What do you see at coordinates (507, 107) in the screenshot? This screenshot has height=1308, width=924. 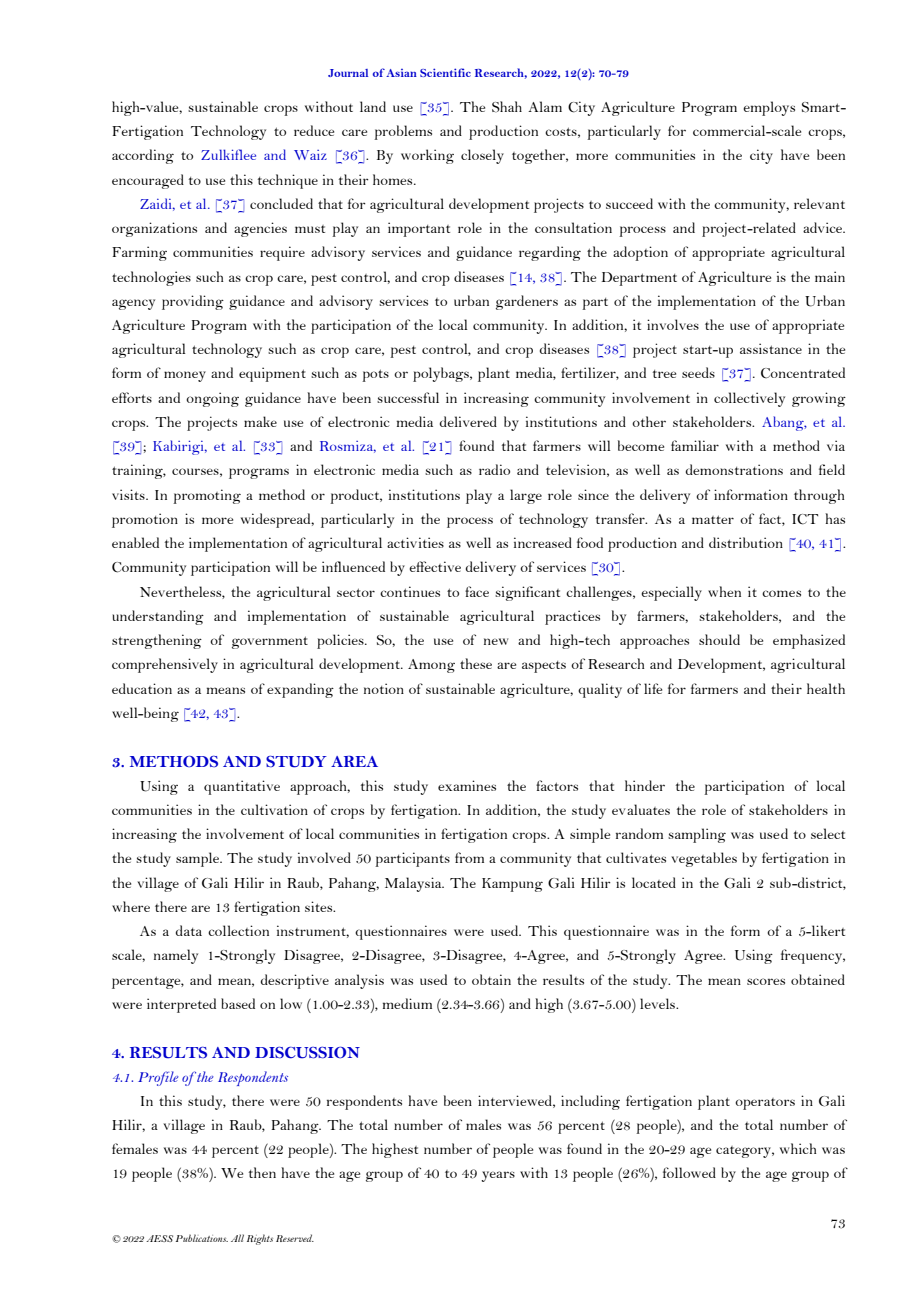 I see `Shah` at bounding box center [507, 107].
